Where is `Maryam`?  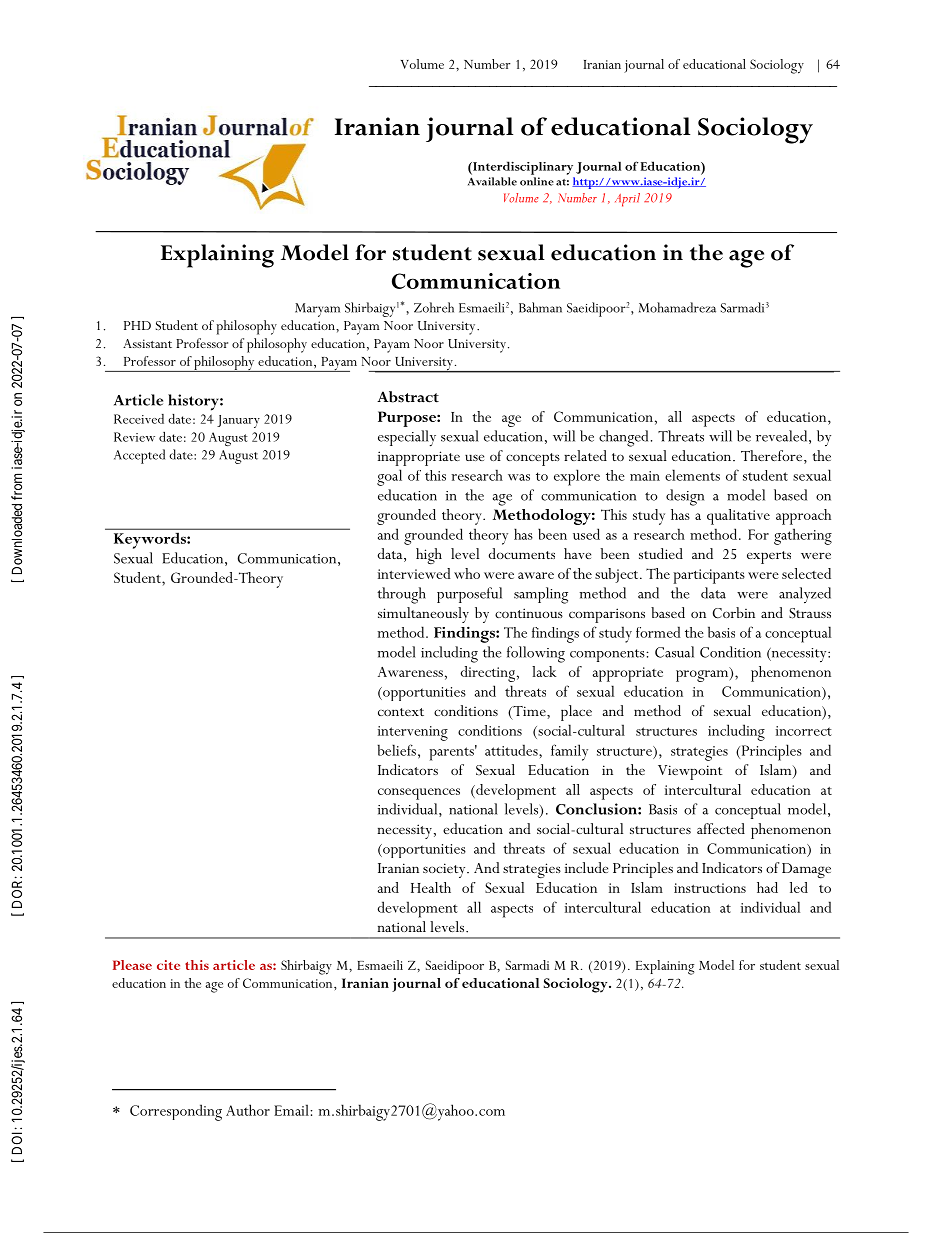 Maryam is located at coordinates (317, 310).
